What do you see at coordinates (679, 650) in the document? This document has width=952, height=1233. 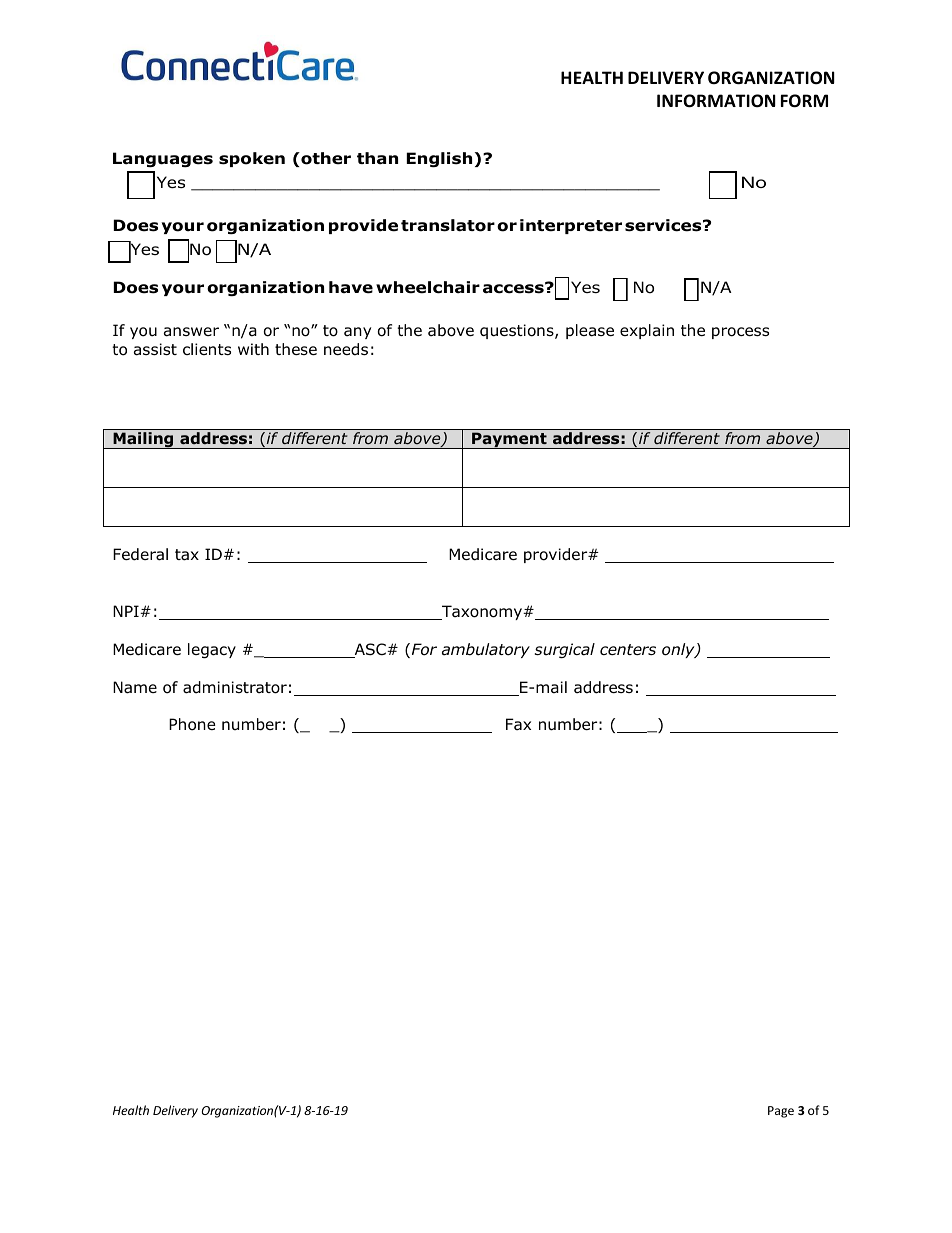 I see `only` at bounding box center [679, 650].
